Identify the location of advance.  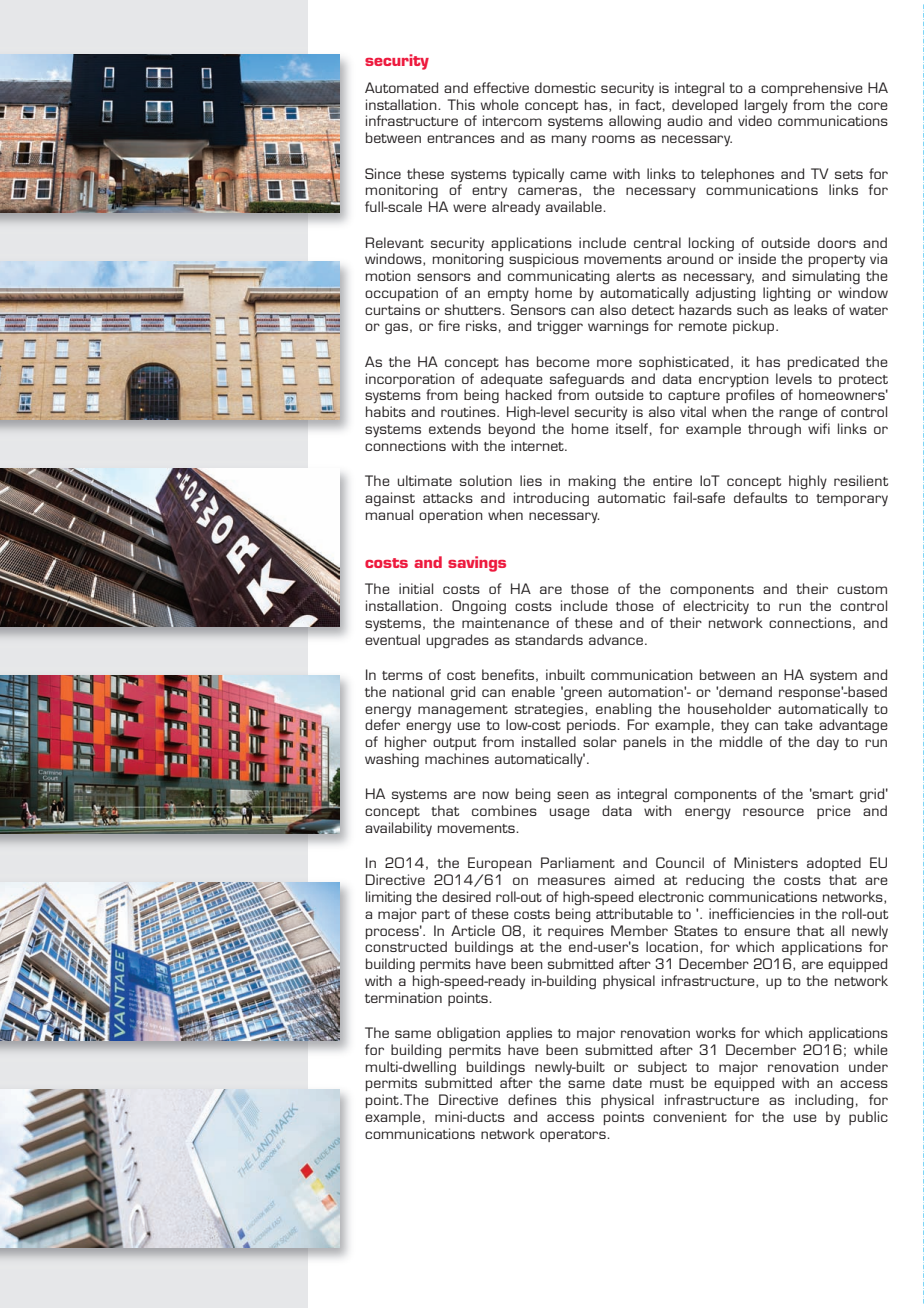
(616, 639).
